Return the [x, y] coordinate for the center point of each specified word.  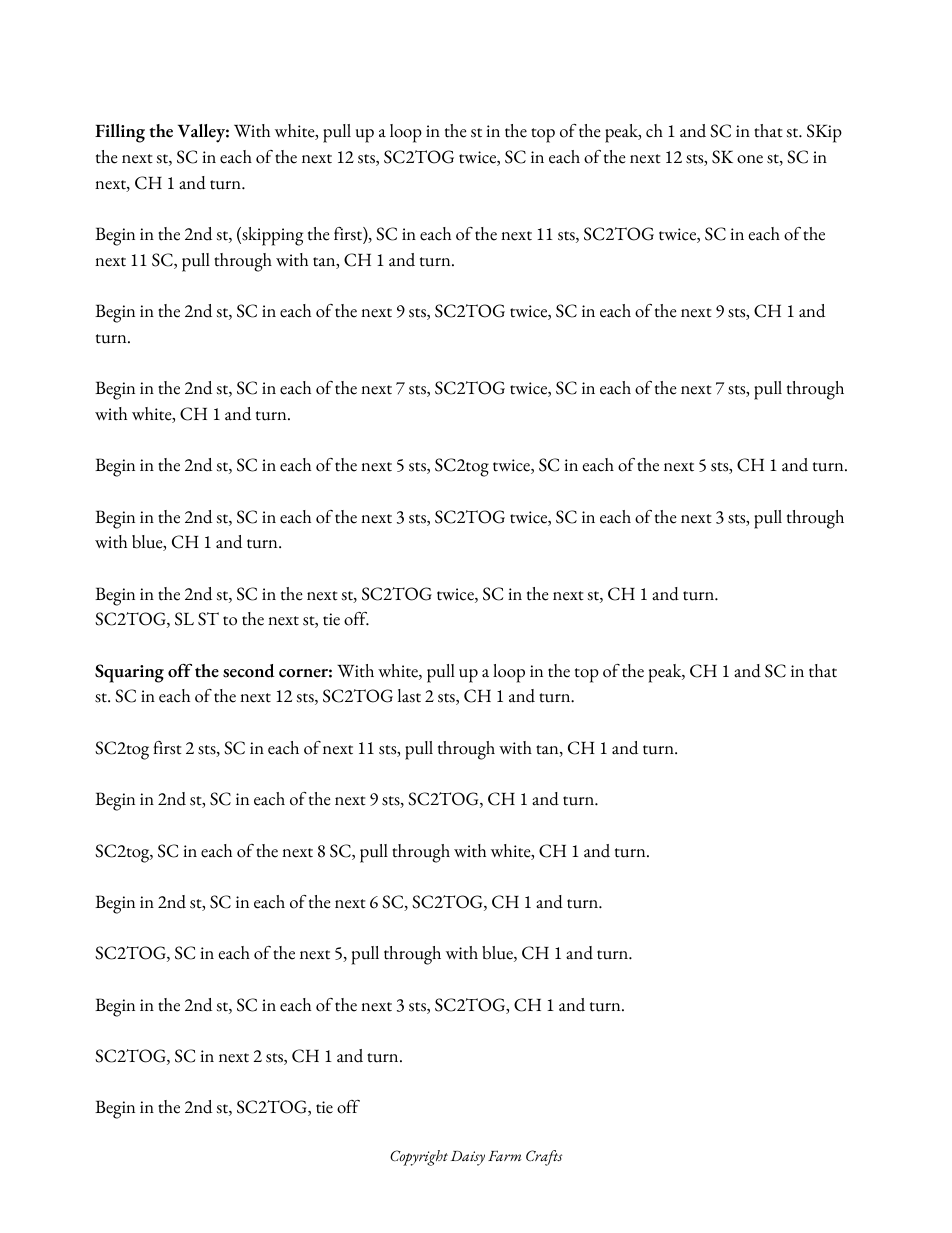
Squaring [129, 673]
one [750, 159]
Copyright [419, 1158]
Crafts [544, 1158]
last [409, 696]
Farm [504, 1155]
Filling [120, 133]
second [249, 671]
